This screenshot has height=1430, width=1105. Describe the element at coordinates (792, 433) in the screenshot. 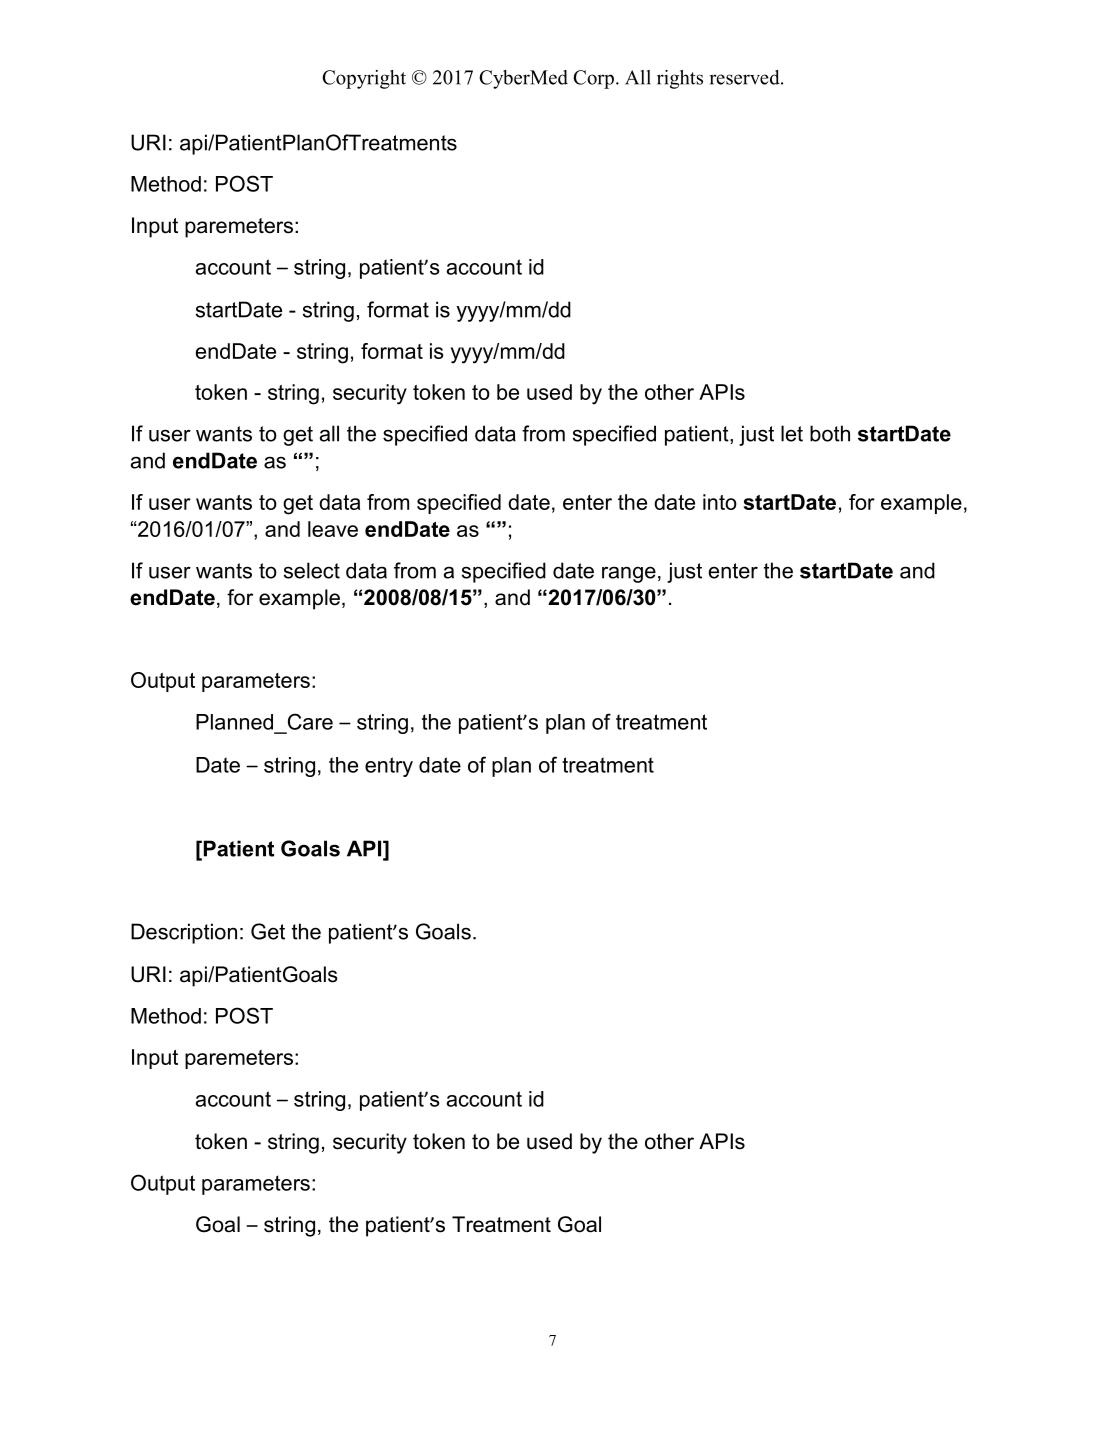

I see `let` at that location.
